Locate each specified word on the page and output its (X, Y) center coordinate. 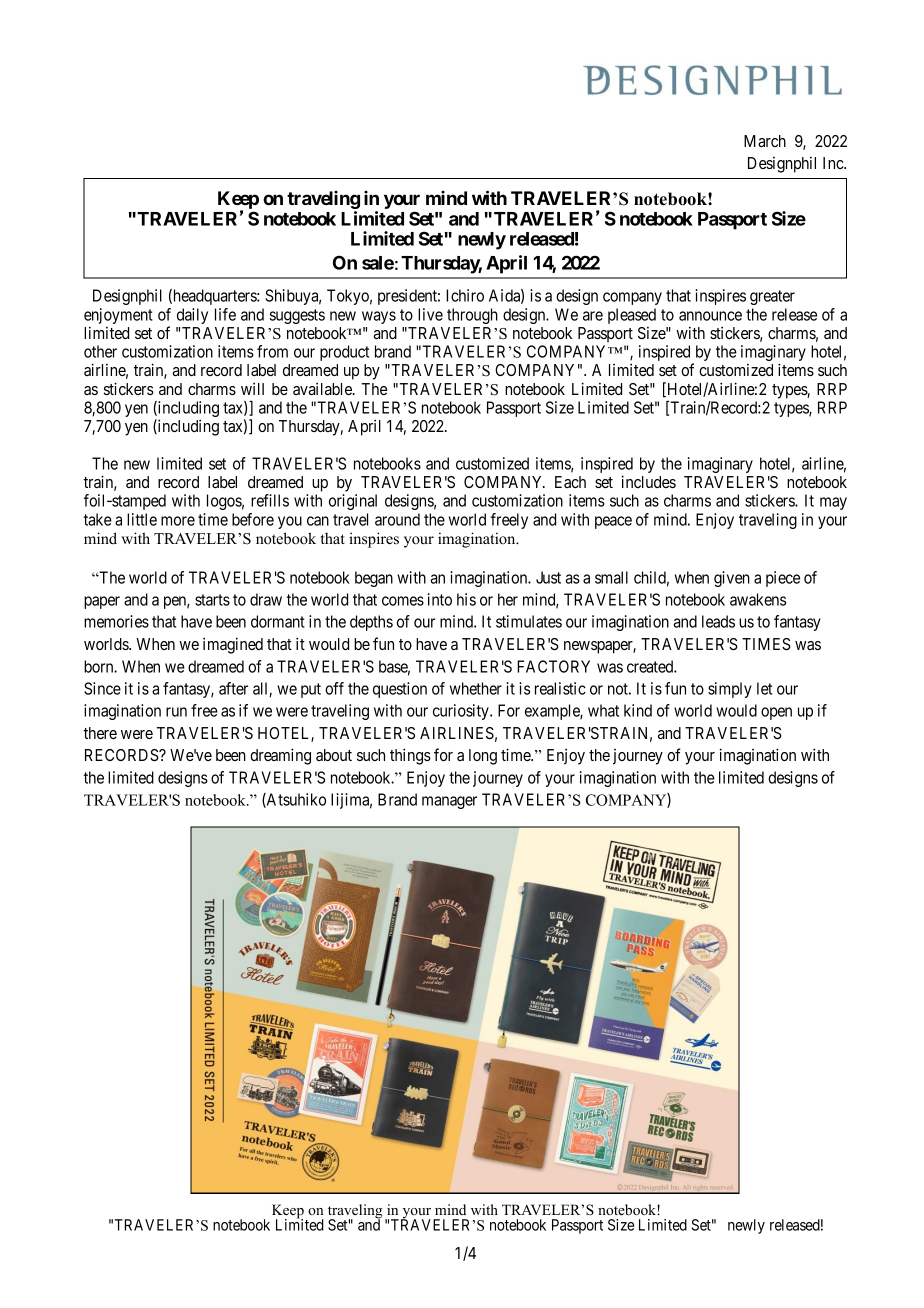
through (472, 316)
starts (212, 600)
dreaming (280, 756)
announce (710, 316)
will (252, 389)
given (732, 579)
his (466, 599)
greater (772, 297)
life (225, 314)
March (765, 141)
